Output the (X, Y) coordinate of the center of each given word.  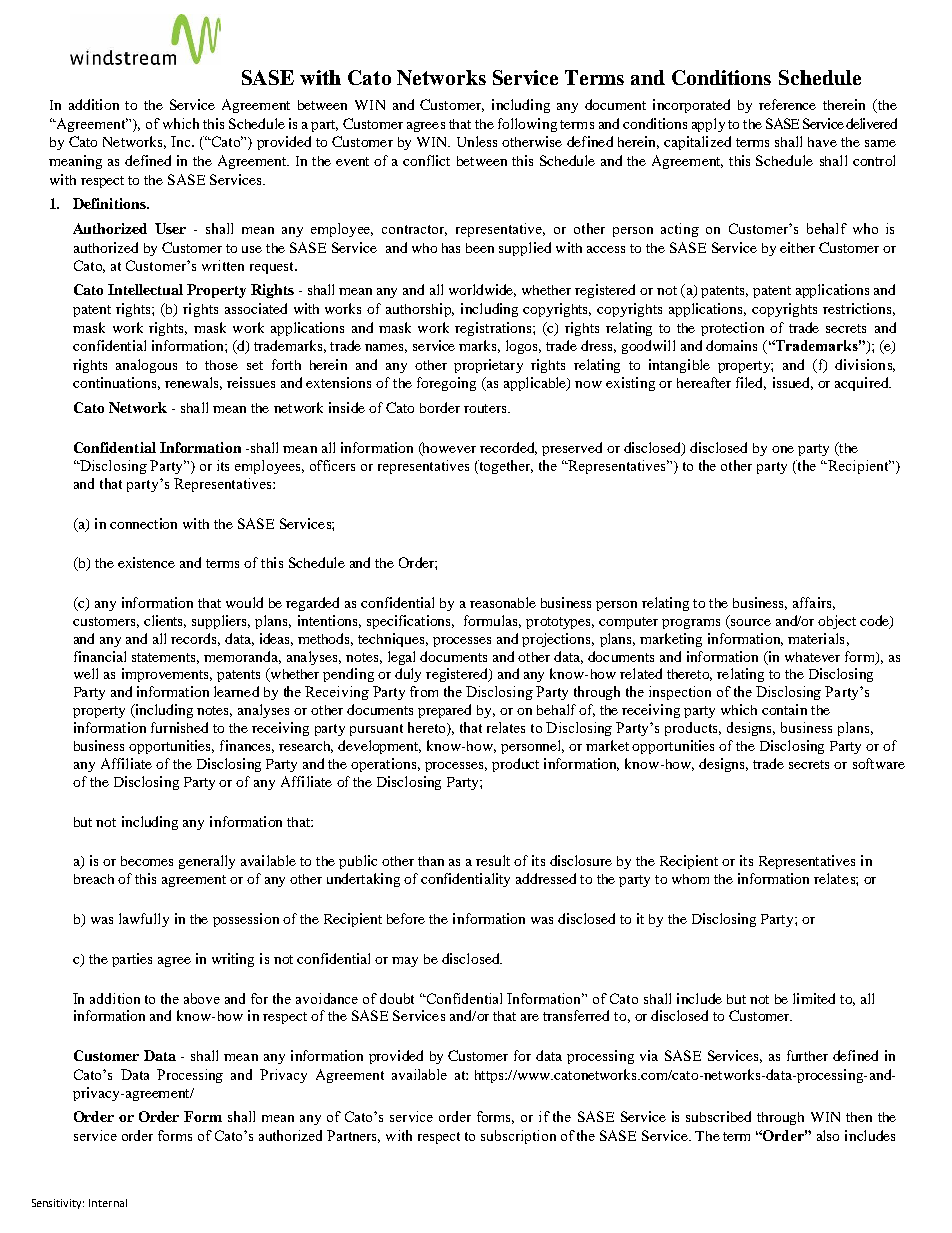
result (493, 860)
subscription (518, 1137)
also (828, 1135)
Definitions (110, 203)
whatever (812, 657)
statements (165, 658)
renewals (193, 383)
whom (690, 879)
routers (486, 408)
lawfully (144, 920)
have (822, 142)
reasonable (503, 602)
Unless (477, 141)
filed (751, 383)
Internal (108, 1203)
